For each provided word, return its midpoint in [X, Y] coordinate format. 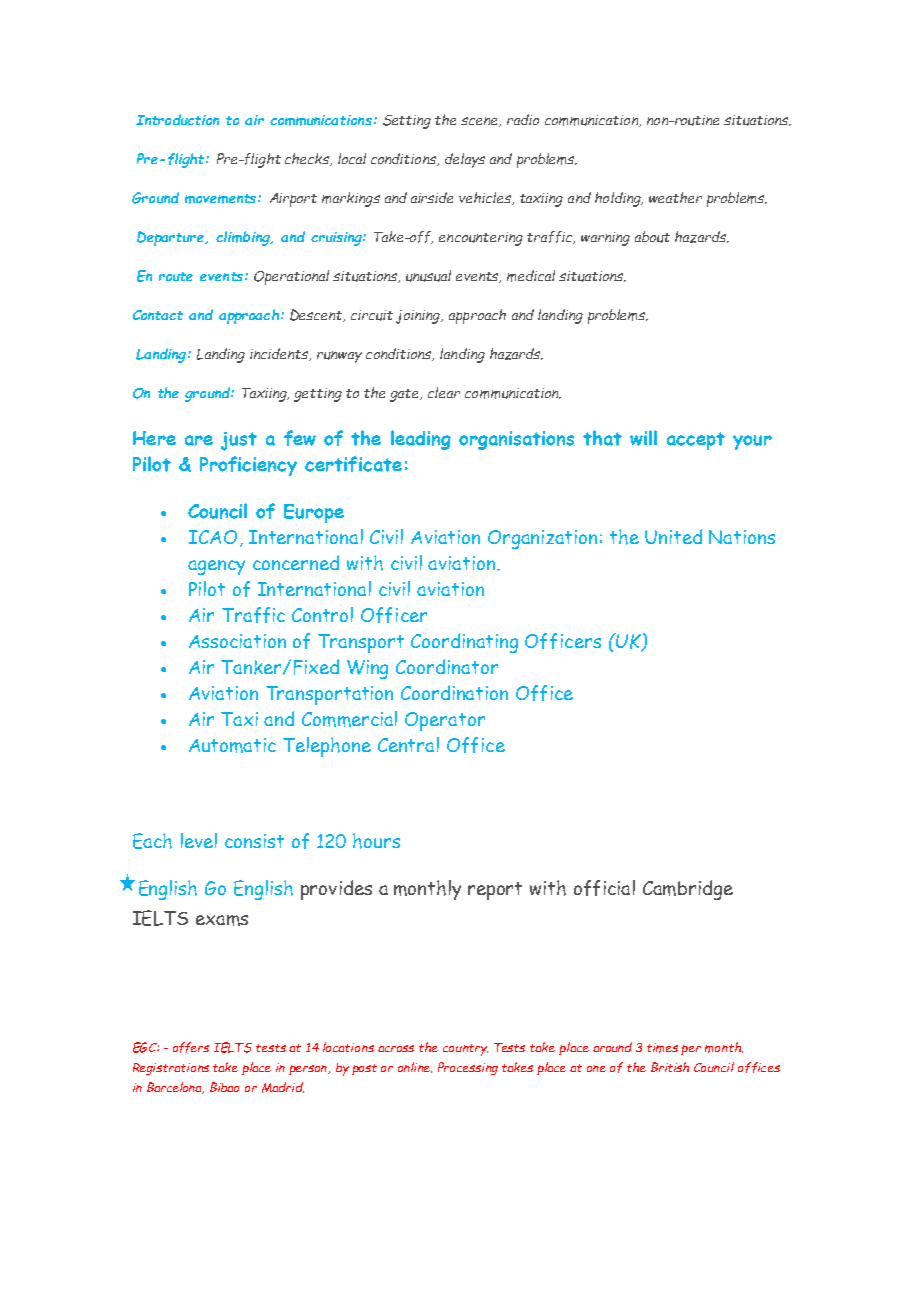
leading [421, 440]
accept [696, 441]
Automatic [232, 745]
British [670, 1067]
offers [191, 1047]
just [239, 441]
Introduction [177, 119]
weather [675, 197]
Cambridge [688, 890]
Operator [445, 721]
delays [465, 160]
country [465, 1050]
